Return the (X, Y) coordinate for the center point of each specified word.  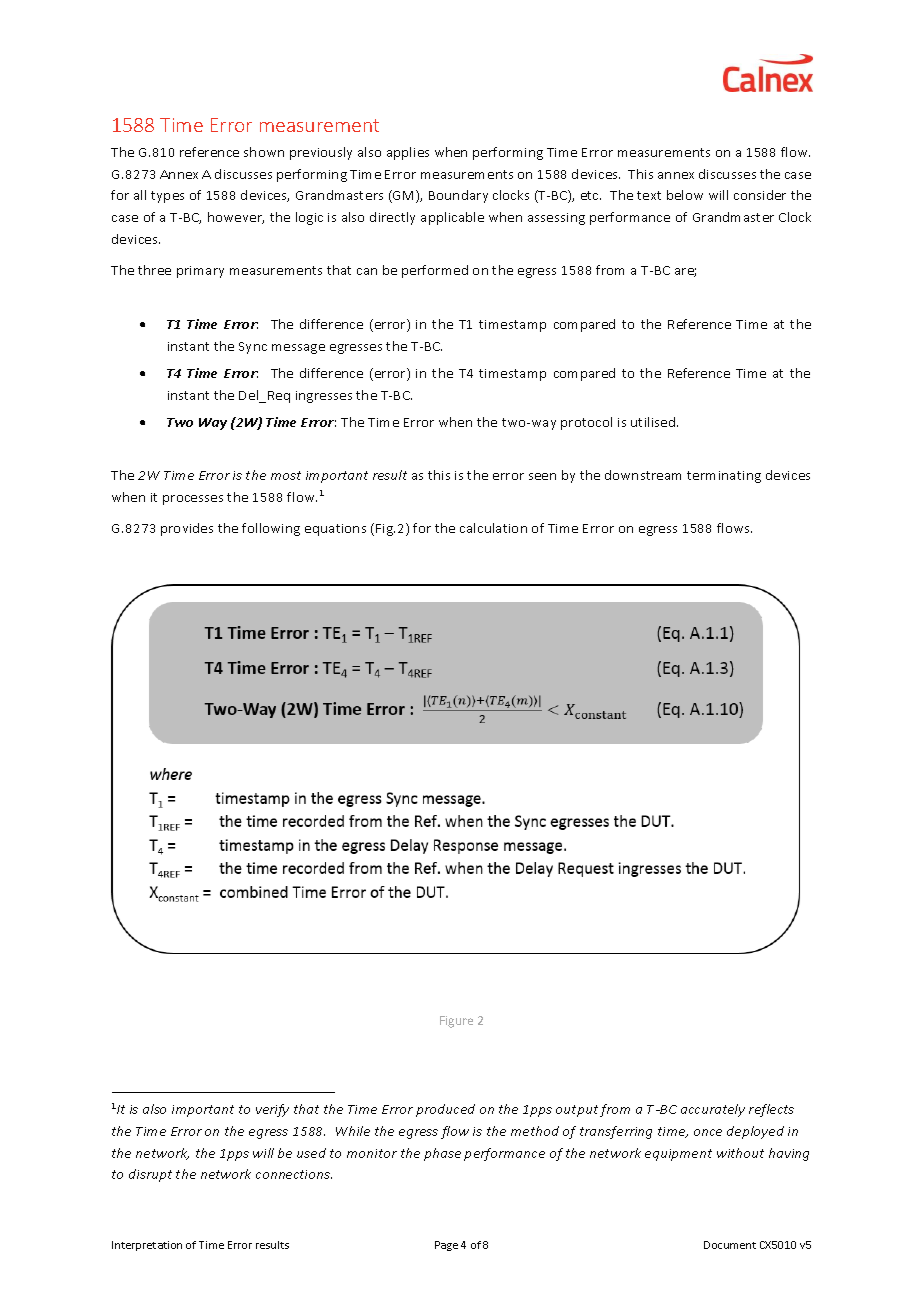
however (236, 218)
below (685, 195)
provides (187, 529)
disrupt (150, 1175)
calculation (493, 528)
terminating (724, 477)
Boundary (458, 196)
